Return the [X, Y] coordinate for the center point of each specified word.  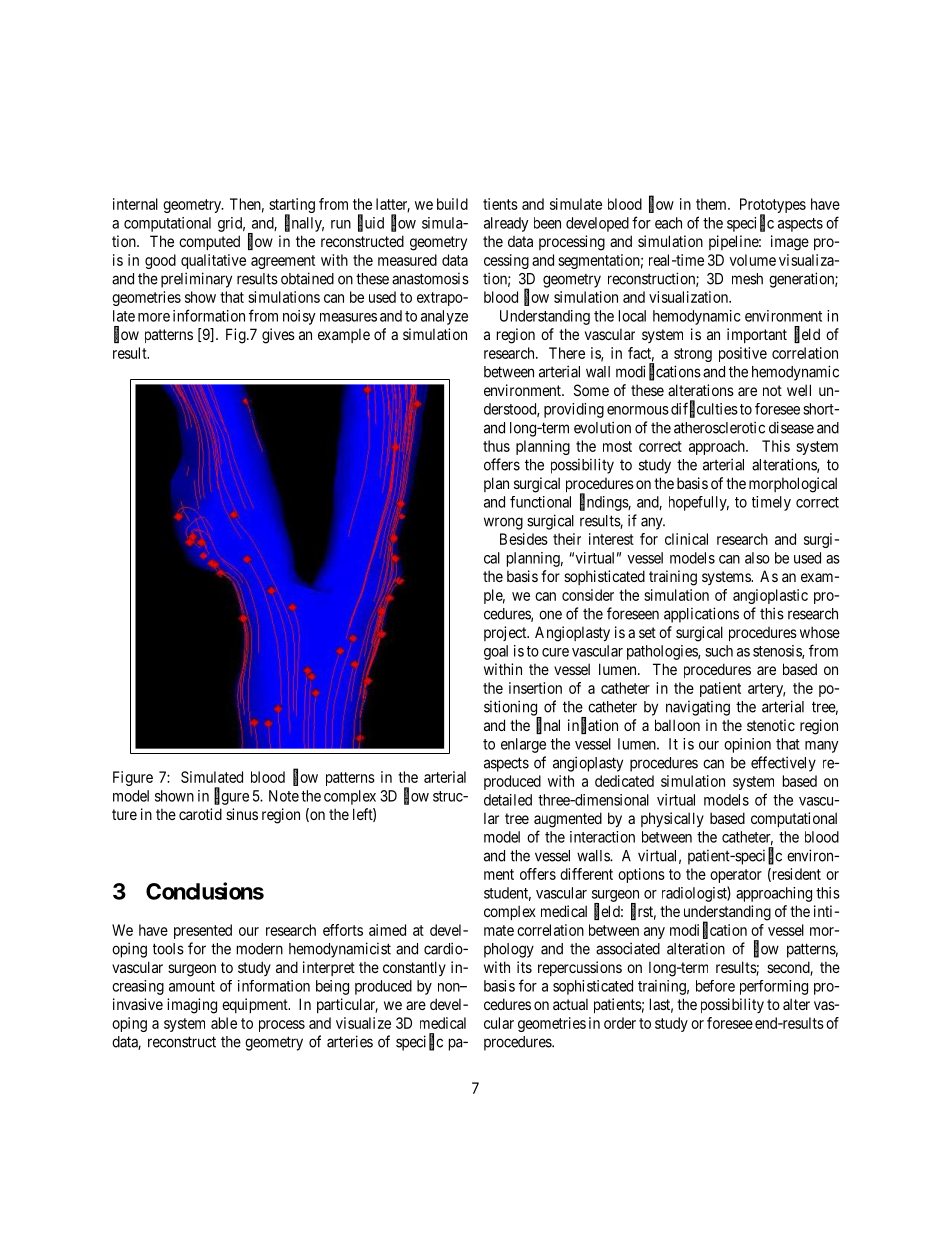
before [715, 986]
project [506, 633]
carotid [200, 814]
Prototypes [773, 207]
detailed [508, 800]
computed [209, 242]
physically [672, 819]
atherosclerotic [719, 427]
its [524, 967]
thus [496, 446]
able [224, 1023]
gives [278, 336]
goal [496, 652]
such [719, 651]
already [506, 224]
